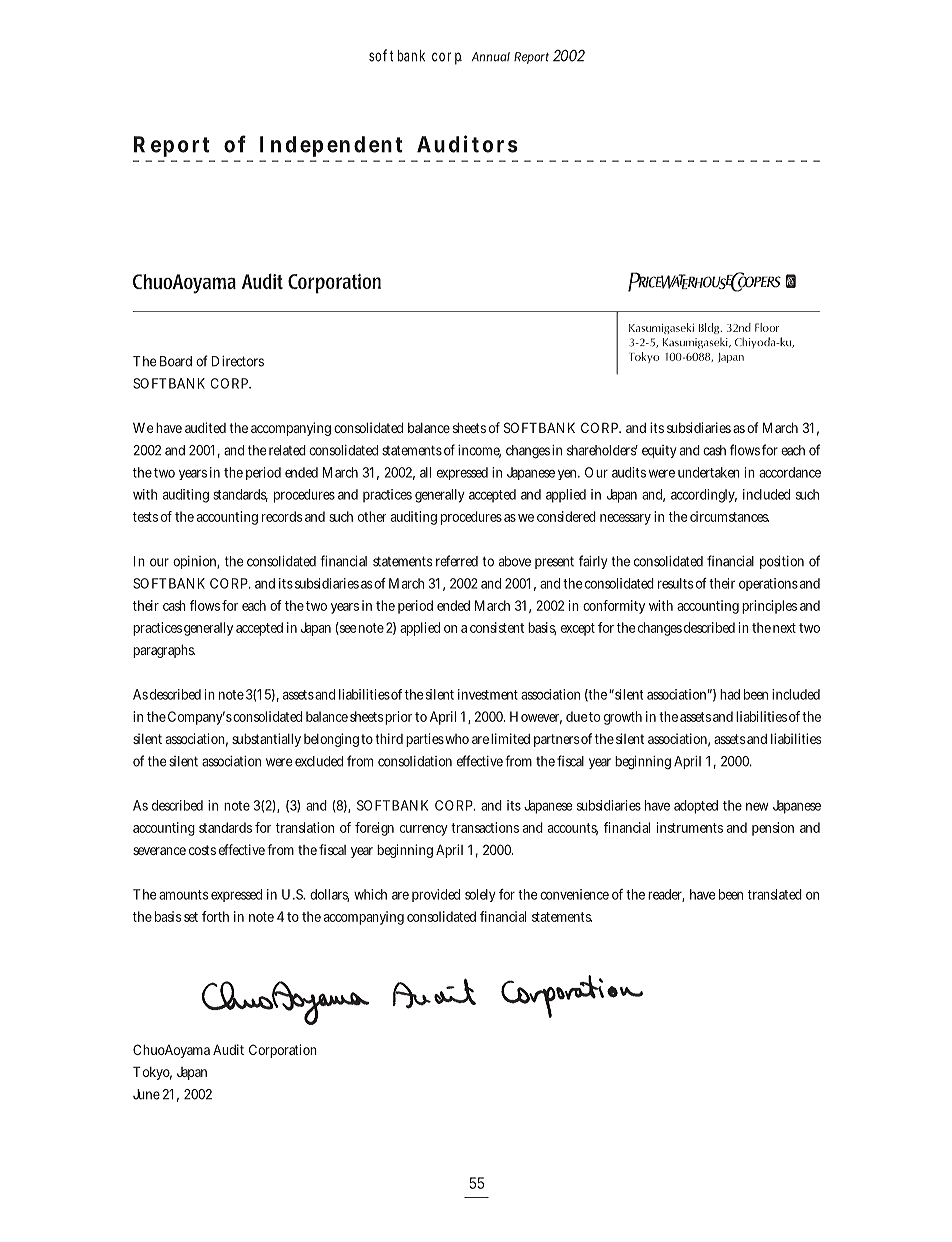  Describe the element at coordinates (491, 57) in the image. I see `Annual` at that location.
